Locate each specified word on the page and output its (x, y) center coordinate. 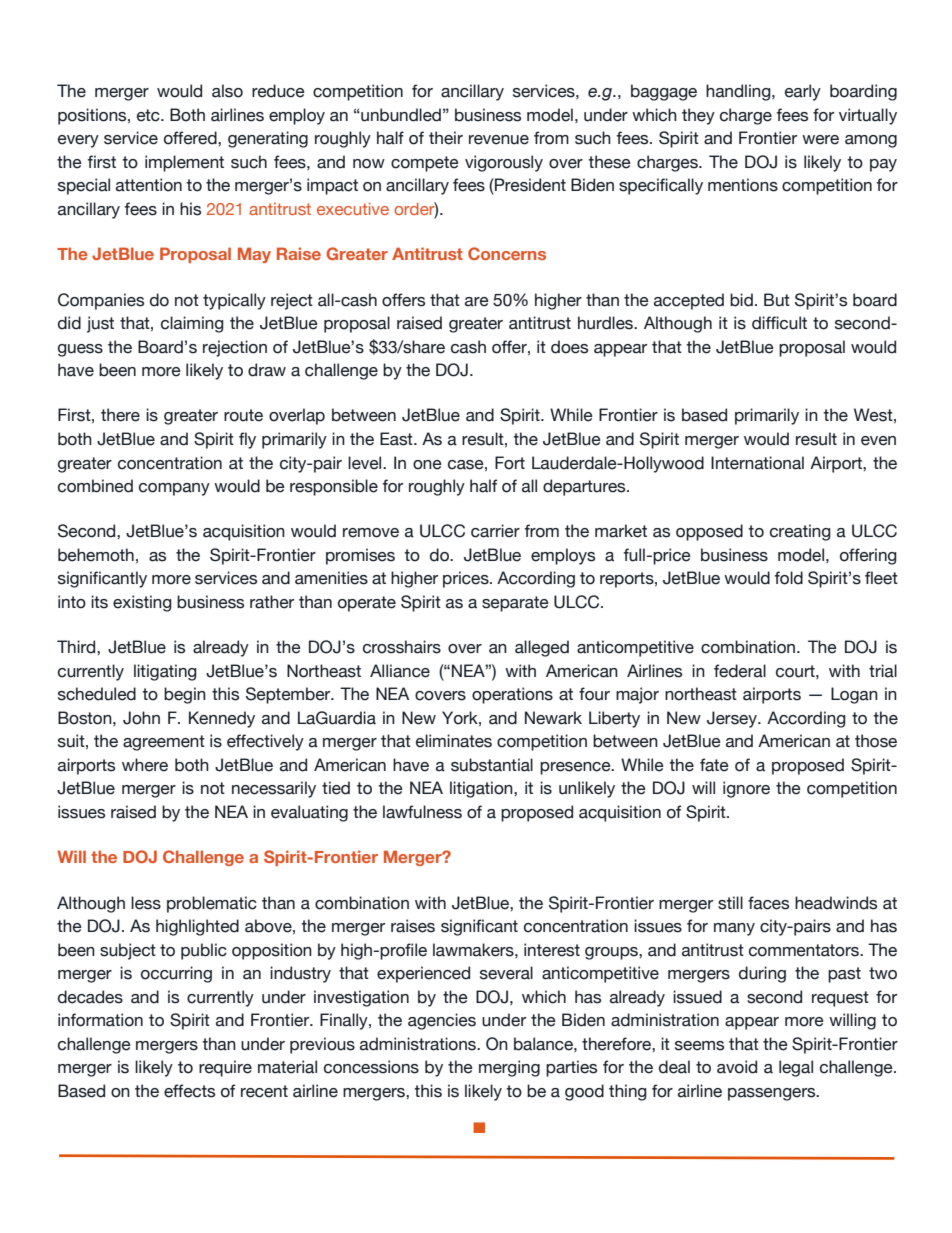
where (145, 765)
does (569, 347)
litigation (482, 789)
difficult (779, 323)
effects (189, 1091)
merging (509, 1068)
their (446, 138)
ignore (746, 789)
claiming (192, 324)
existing (142, 603)
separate (515, 604)
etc (149, 115)
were (820, 140)
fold (788, 578)
